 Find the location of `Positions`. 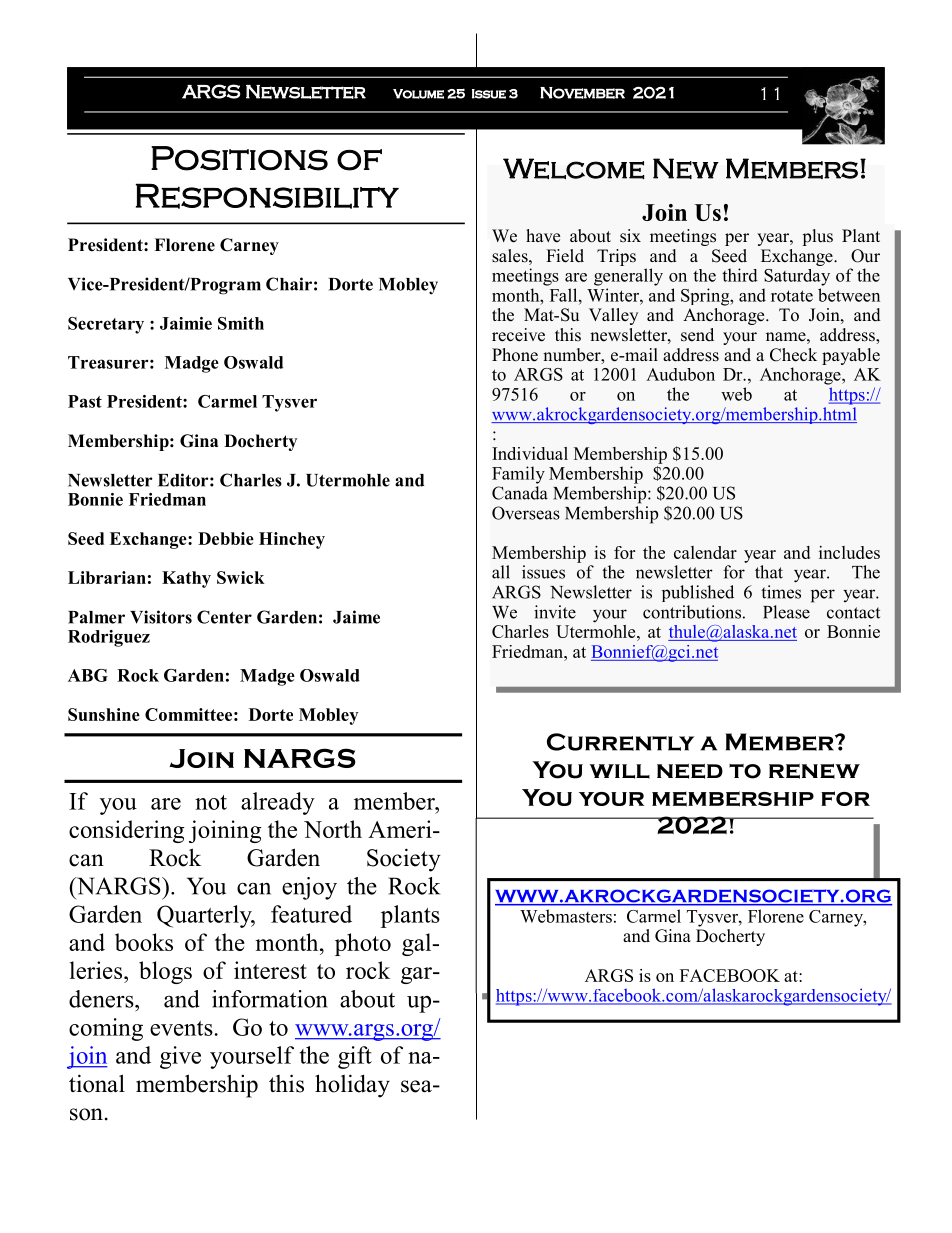

Positions is located at coordinates (239, 158).
